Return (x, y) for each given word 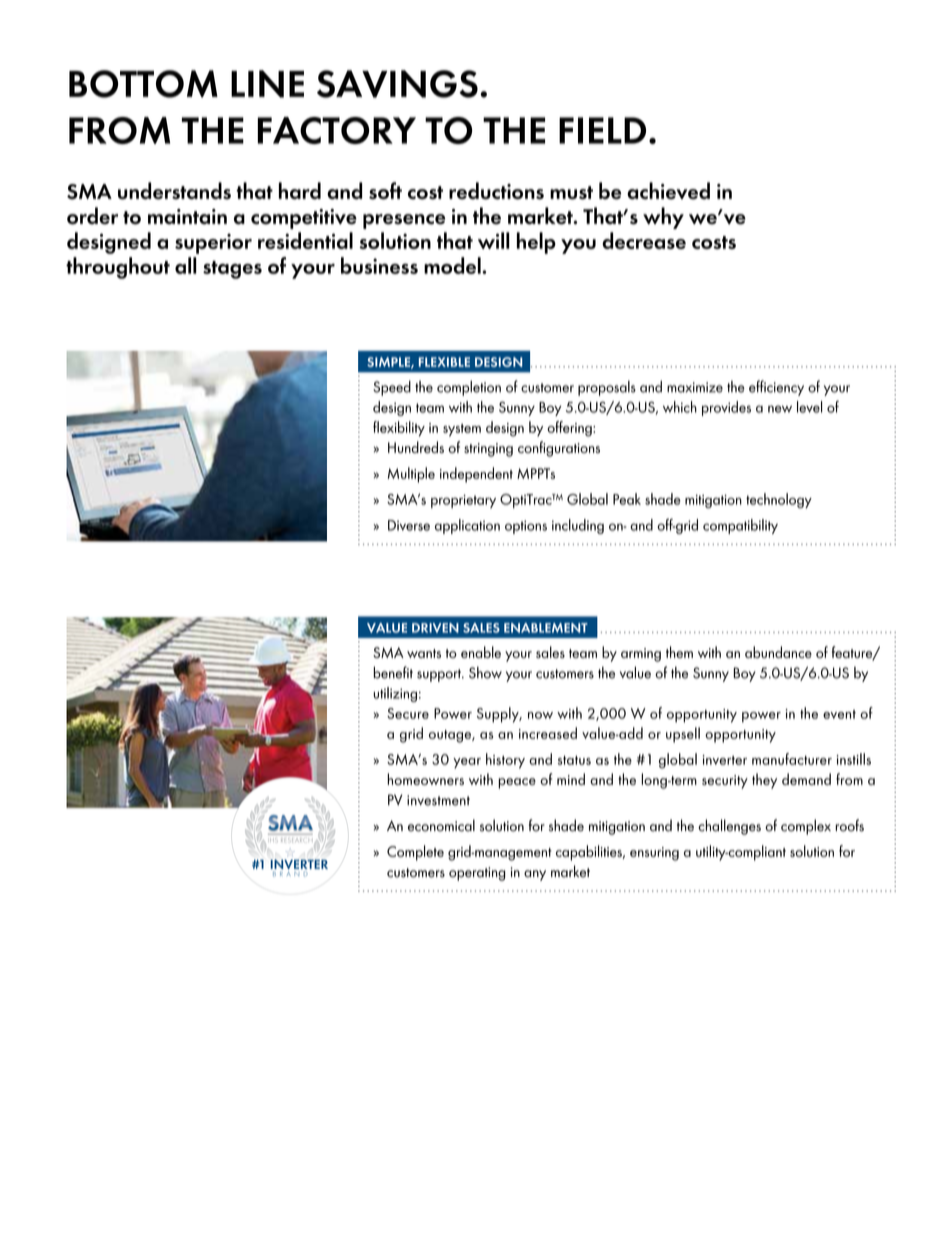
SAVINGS (397, 84)
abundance (778, 652)
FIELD (602, 130)
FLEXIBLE (444, 362)
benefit (393, 672)
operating (477, 874)
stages (232, 270)
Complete (415, 853)
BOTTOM (143, 84)
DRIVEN (435, 628)
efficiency (776, 388)
